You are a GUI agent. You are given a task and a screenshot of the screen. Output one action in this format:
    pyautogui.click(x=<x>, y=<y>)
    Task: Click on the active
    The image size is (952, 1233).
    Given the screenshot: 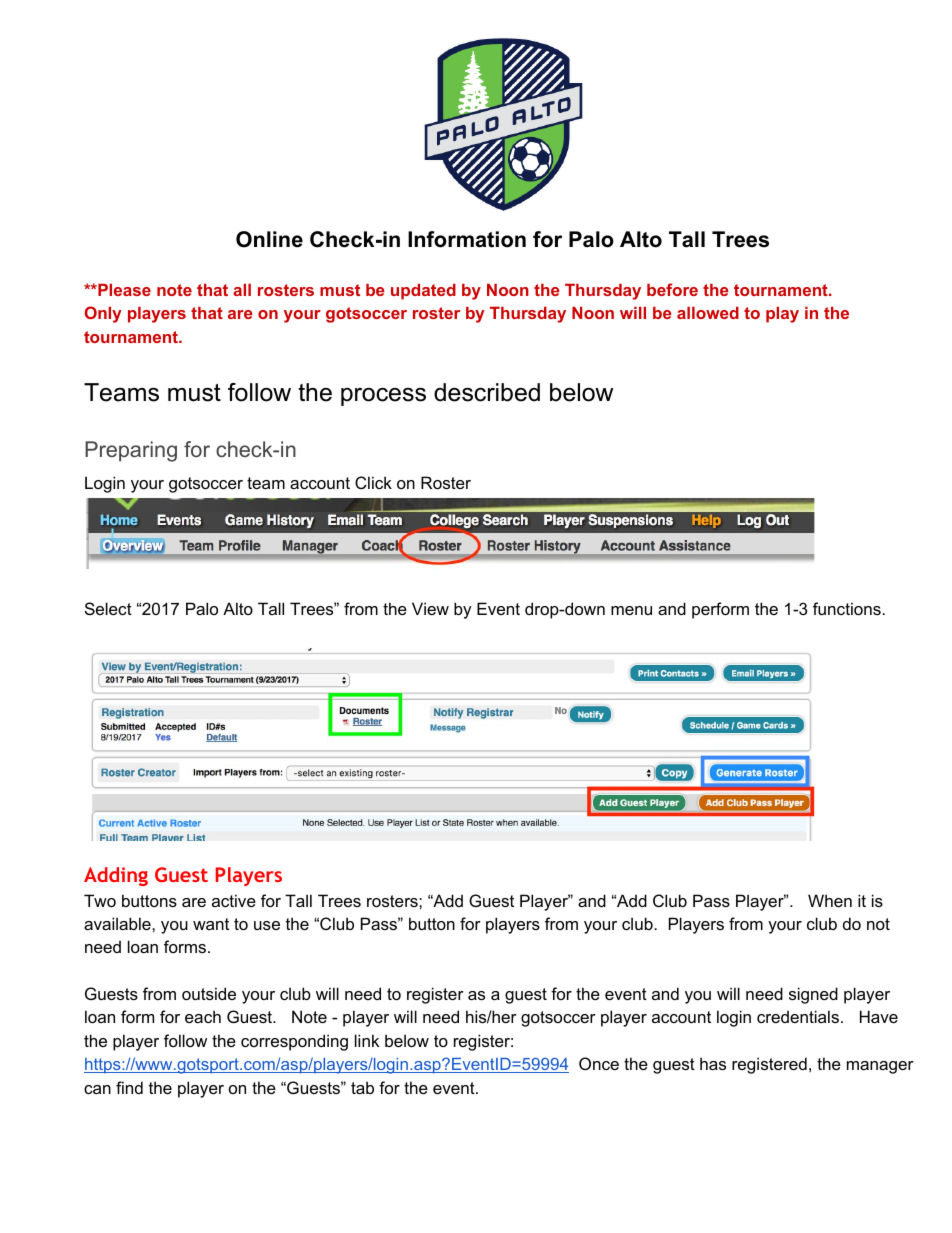 What is the action you would take?
    pyautogui.click(x=234, y=900)
